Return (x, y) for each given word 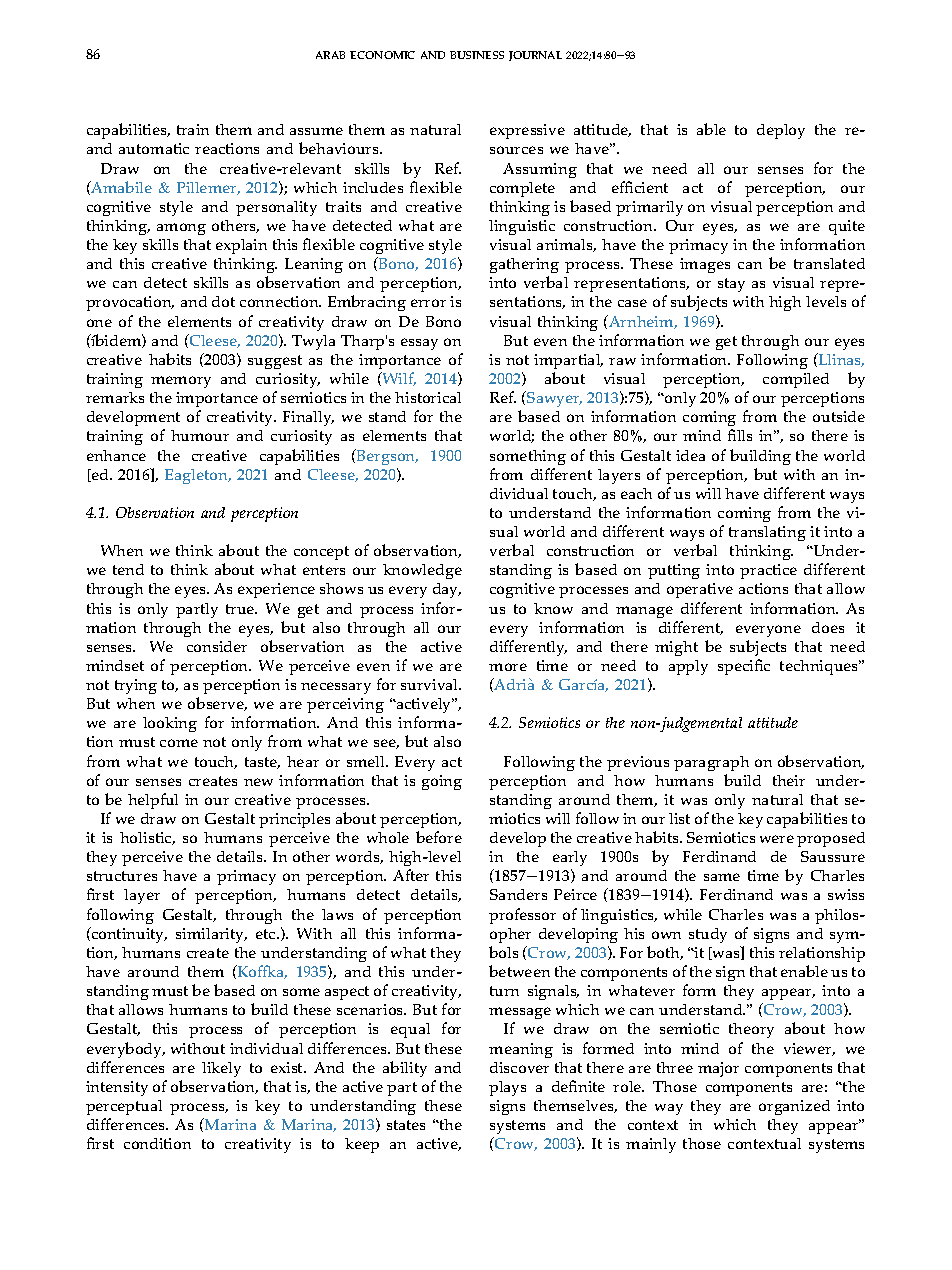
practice (768, 571)
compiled (796, 380)
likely (221, 1069)
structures (122, 876)
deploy (781, 131)
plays (507, 1088)
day (447, 590)
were (777, 839)
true (241, 609)
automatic (154, 148)
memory (181, 382)
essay (419, 344)
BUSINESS (477, 55)
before (439, 837)
